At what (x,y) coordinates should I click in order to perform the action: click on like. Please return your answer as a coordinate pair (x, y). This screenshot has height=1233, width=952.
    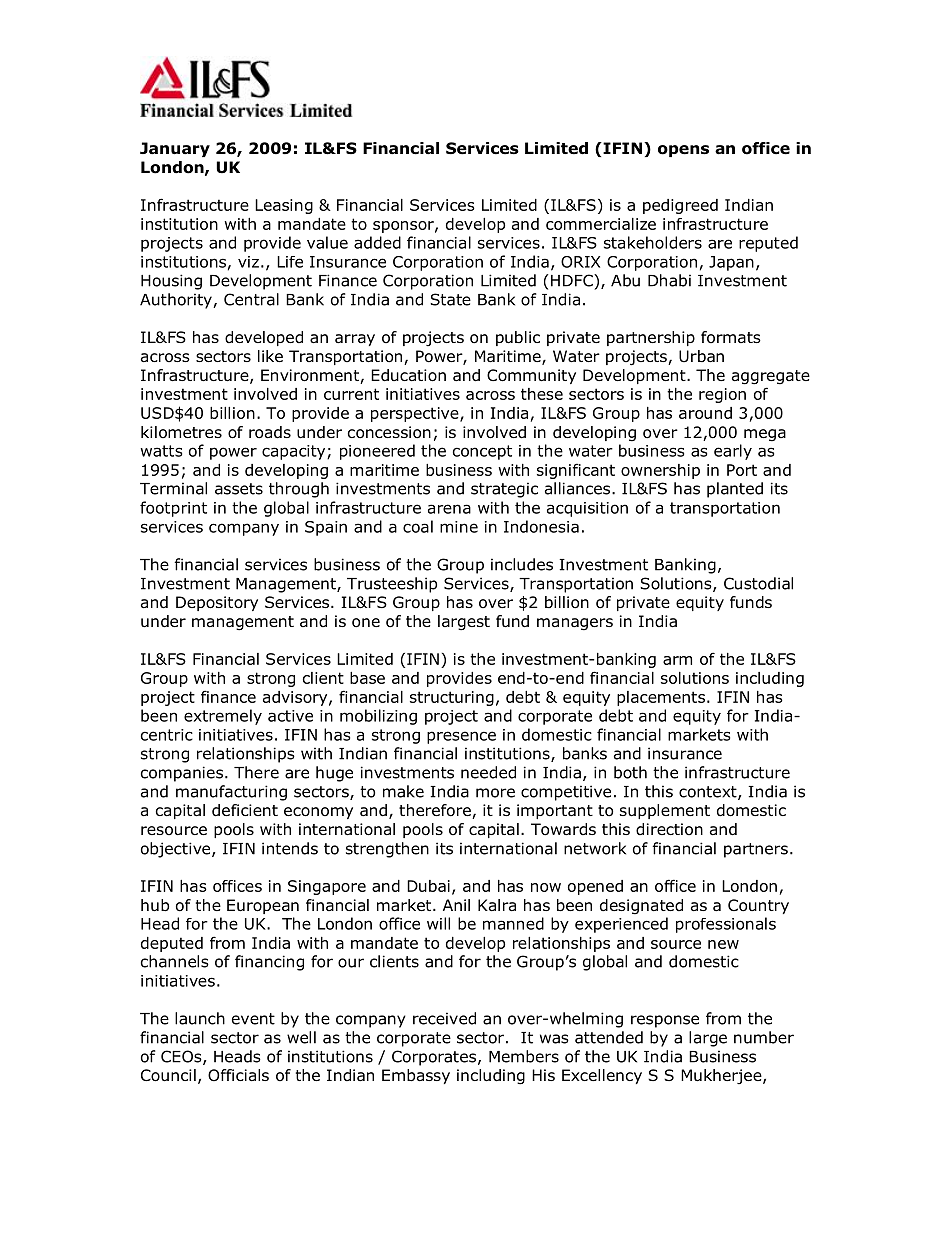
    Looking at the image, I should click on (270, 356).
